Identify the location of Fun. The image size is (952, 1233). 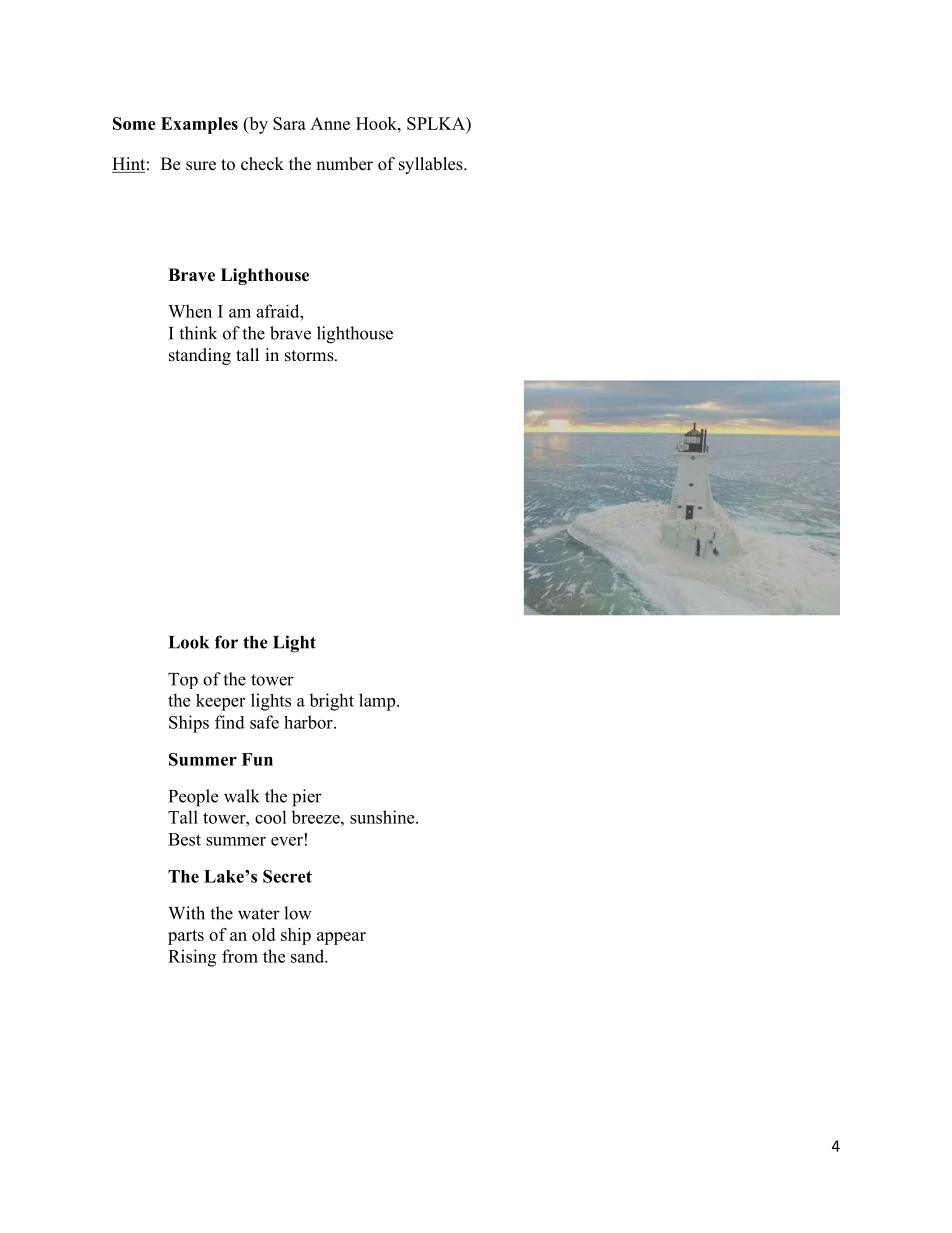
(257, 759).
